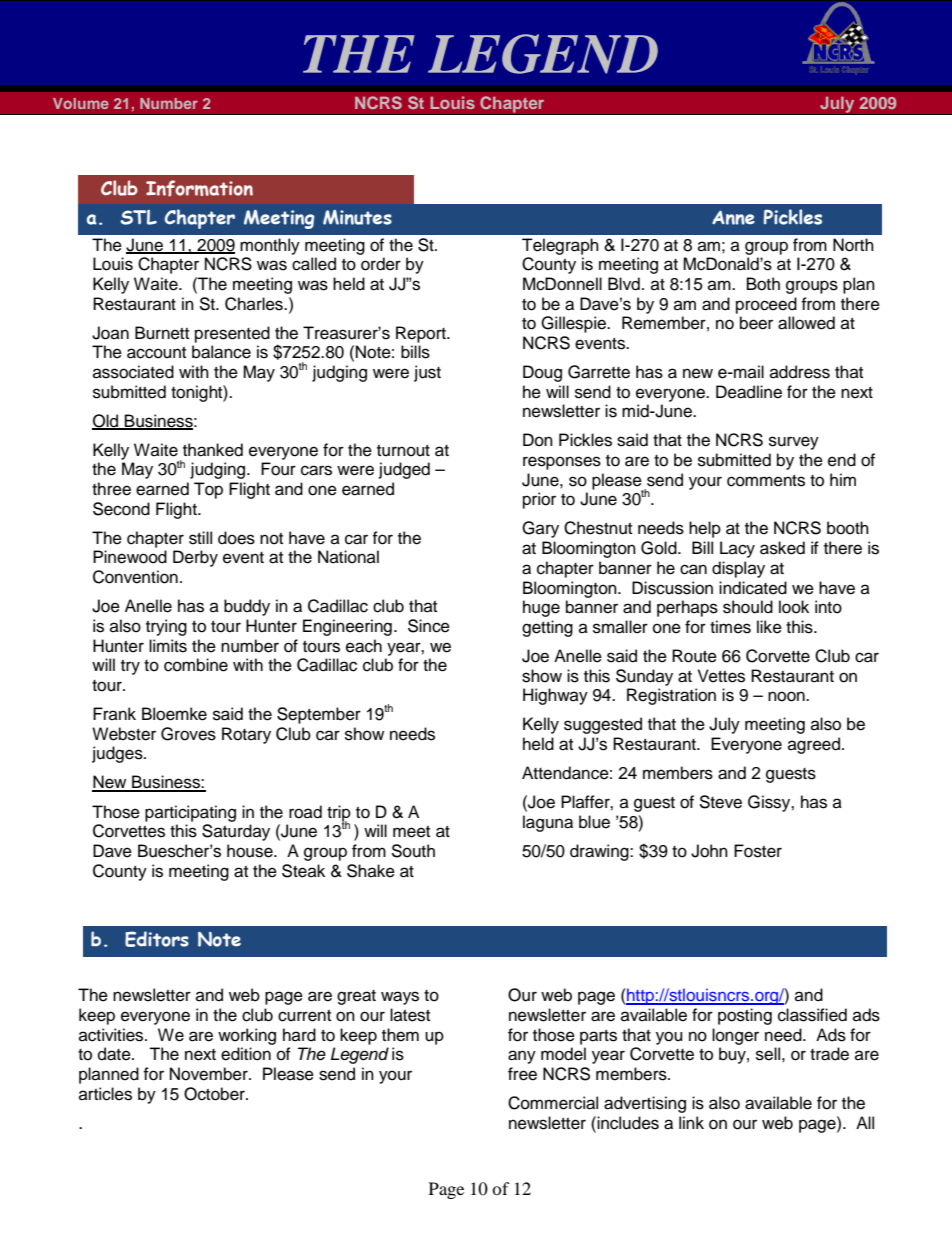  Describe the element at coordinates (853, 245) in the screenshot. I see `North` at that location.
